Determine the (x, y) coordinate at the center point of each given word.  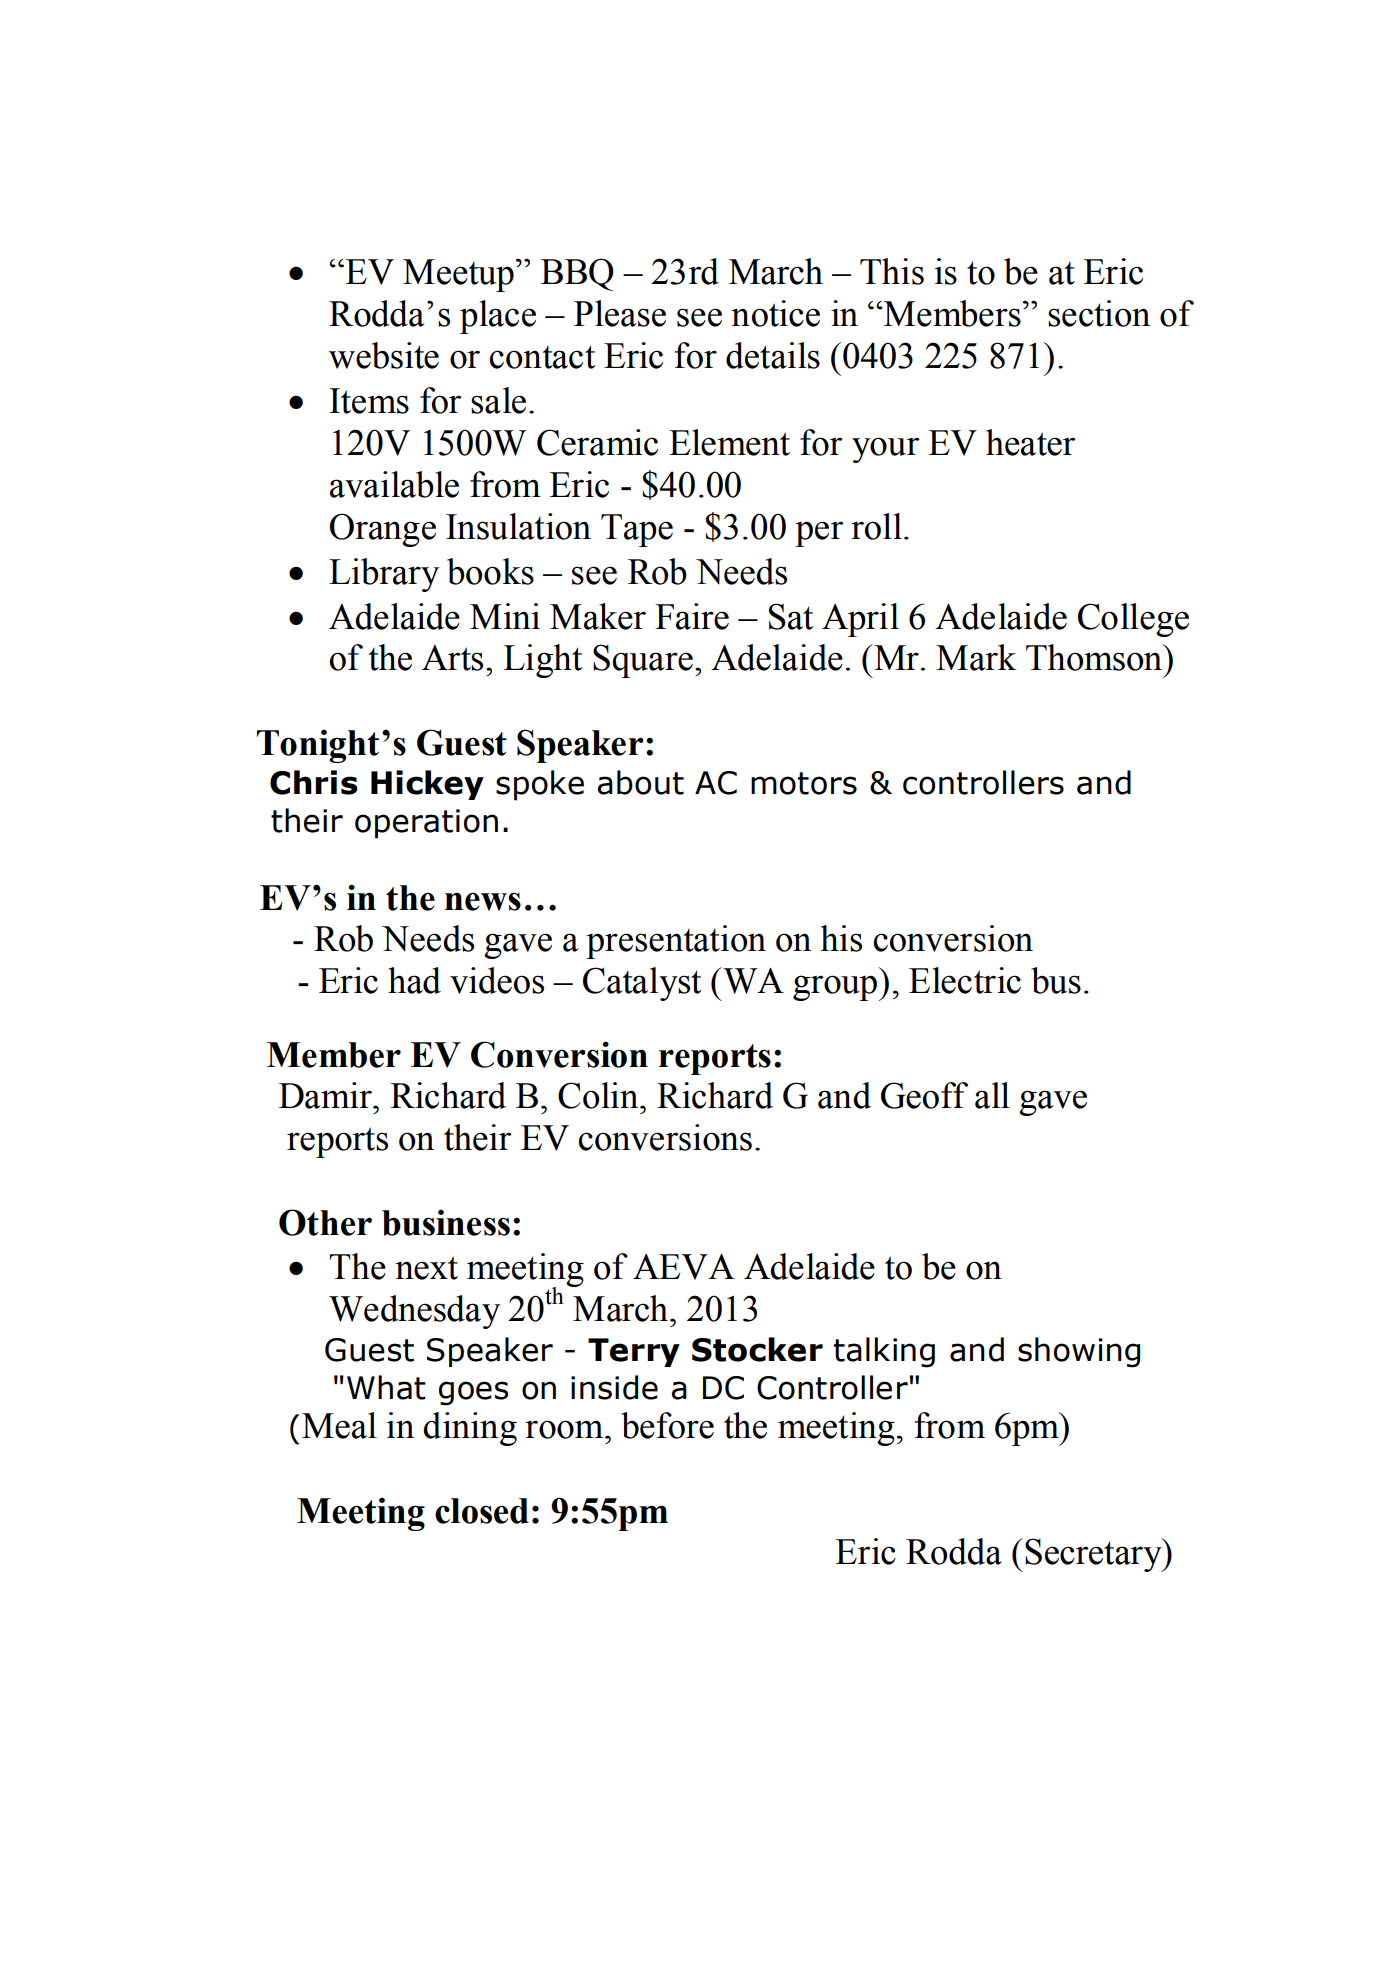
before (667, 1425)
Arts (452, 658)
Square (643, 661)
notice (775, 313)
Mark (976, 657)
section (1099, 313)
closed (482, 1511)
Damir (326, 1095)
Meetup (458, 275)
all (992, 1095)
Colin (599, 1095)
